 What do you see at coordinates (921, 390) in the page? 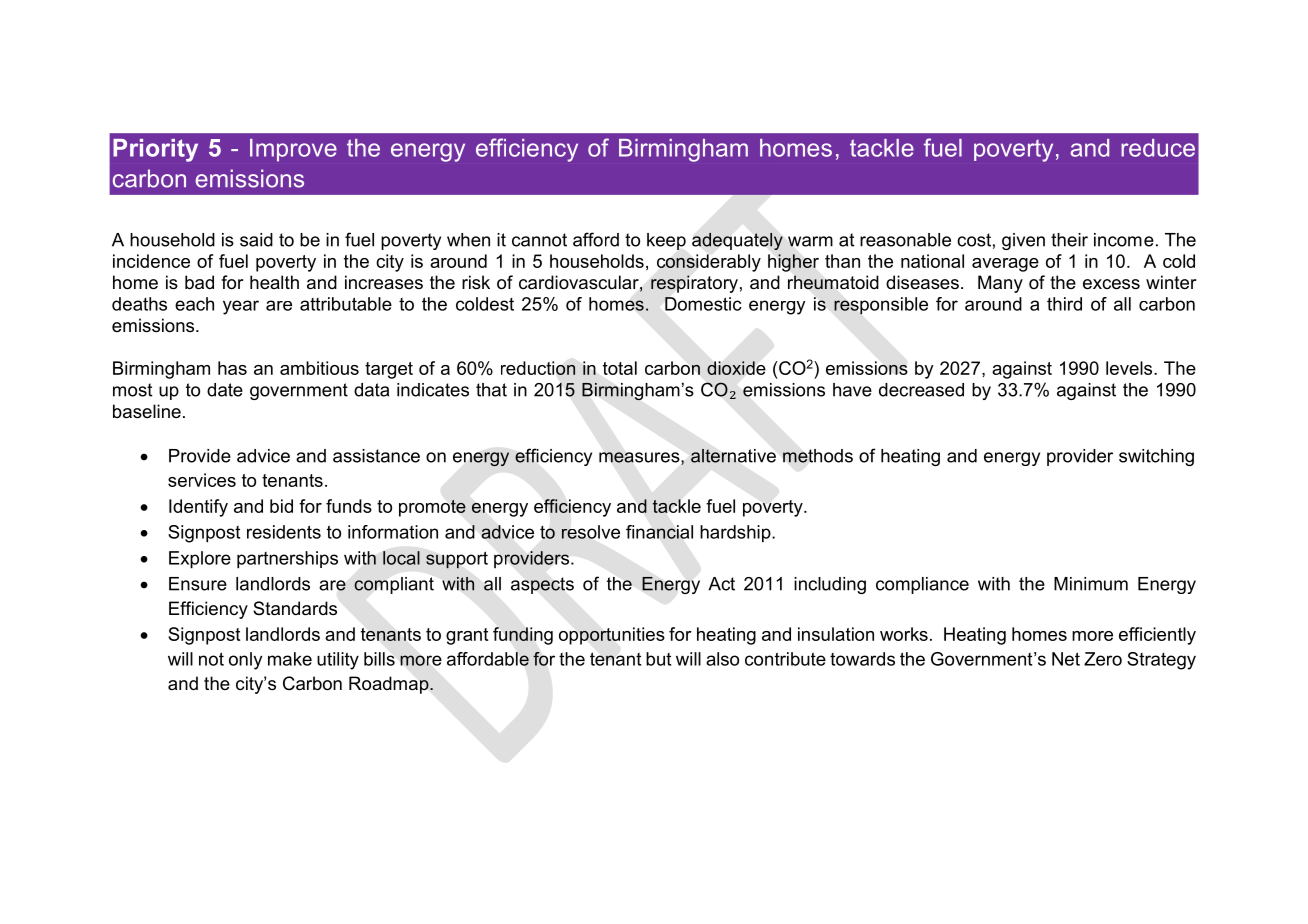
I see `decreased` at bounding box center [921, 390].
